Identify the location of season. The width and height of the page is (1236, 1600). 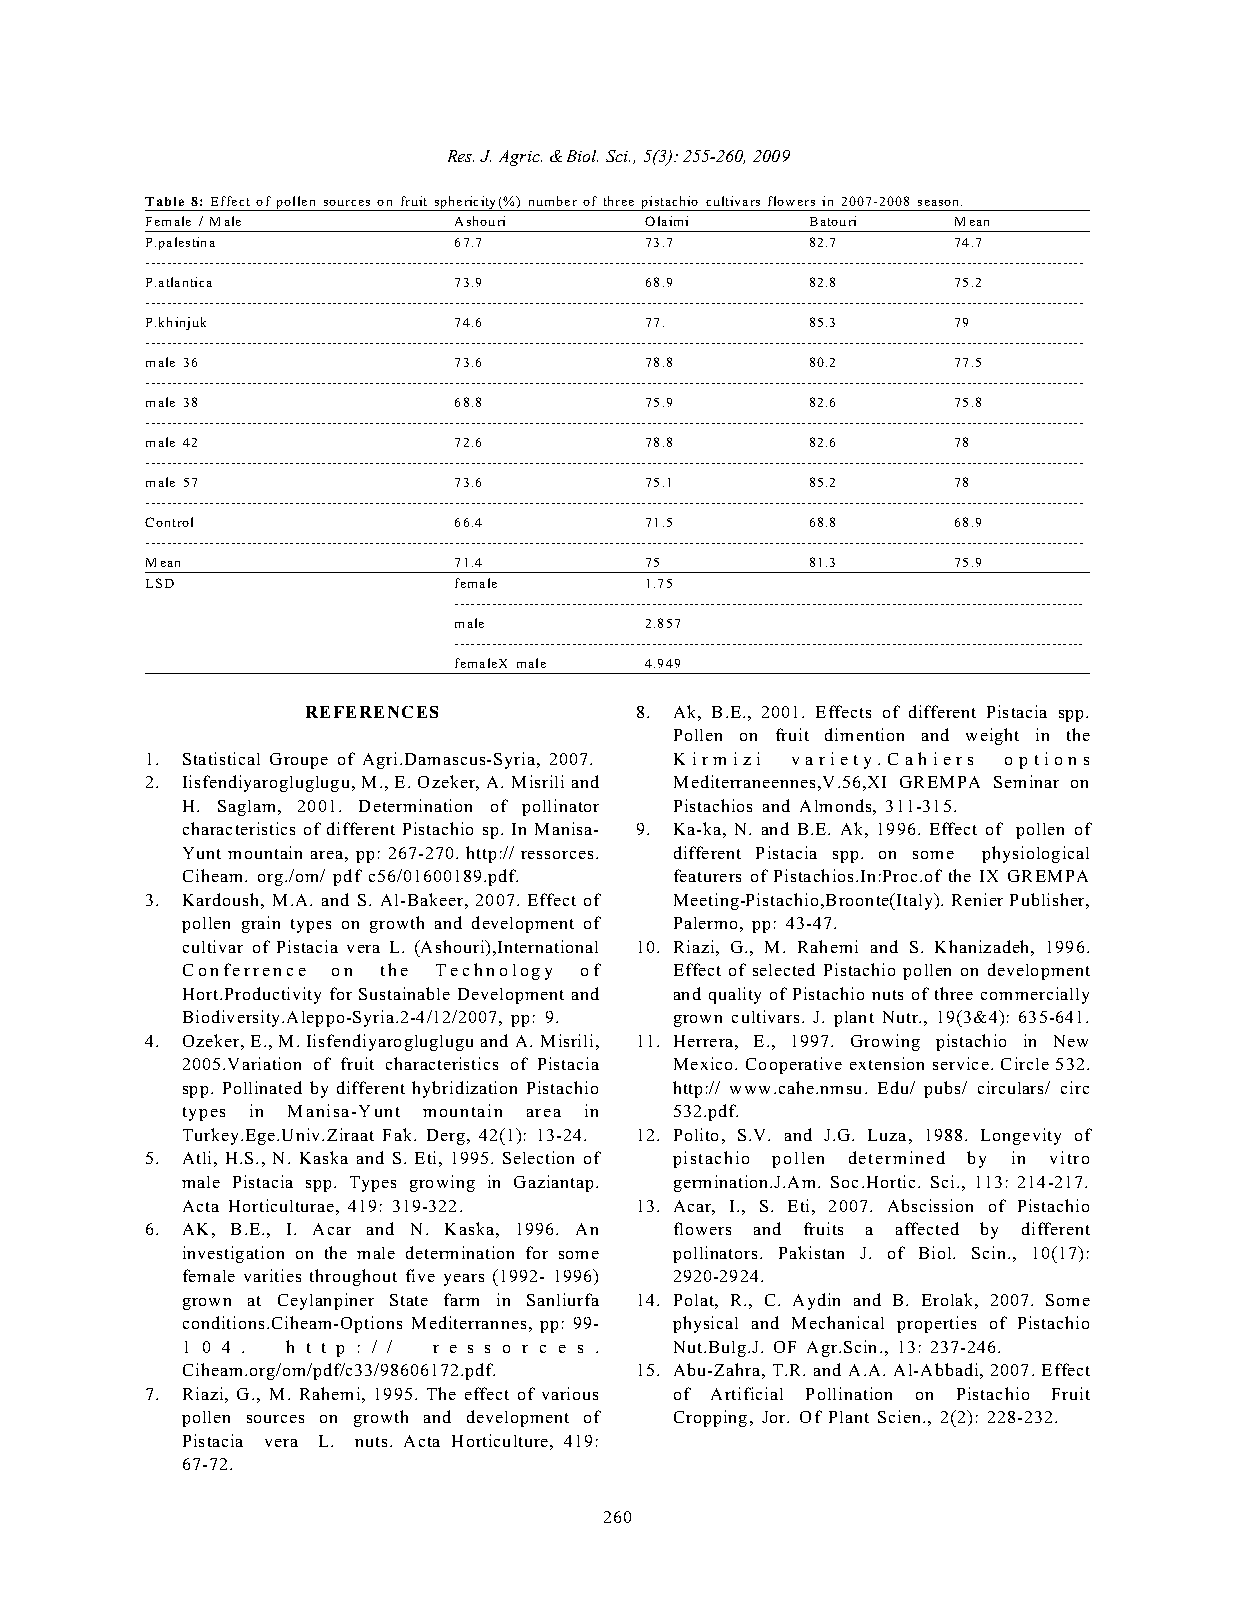
(940, 203).
